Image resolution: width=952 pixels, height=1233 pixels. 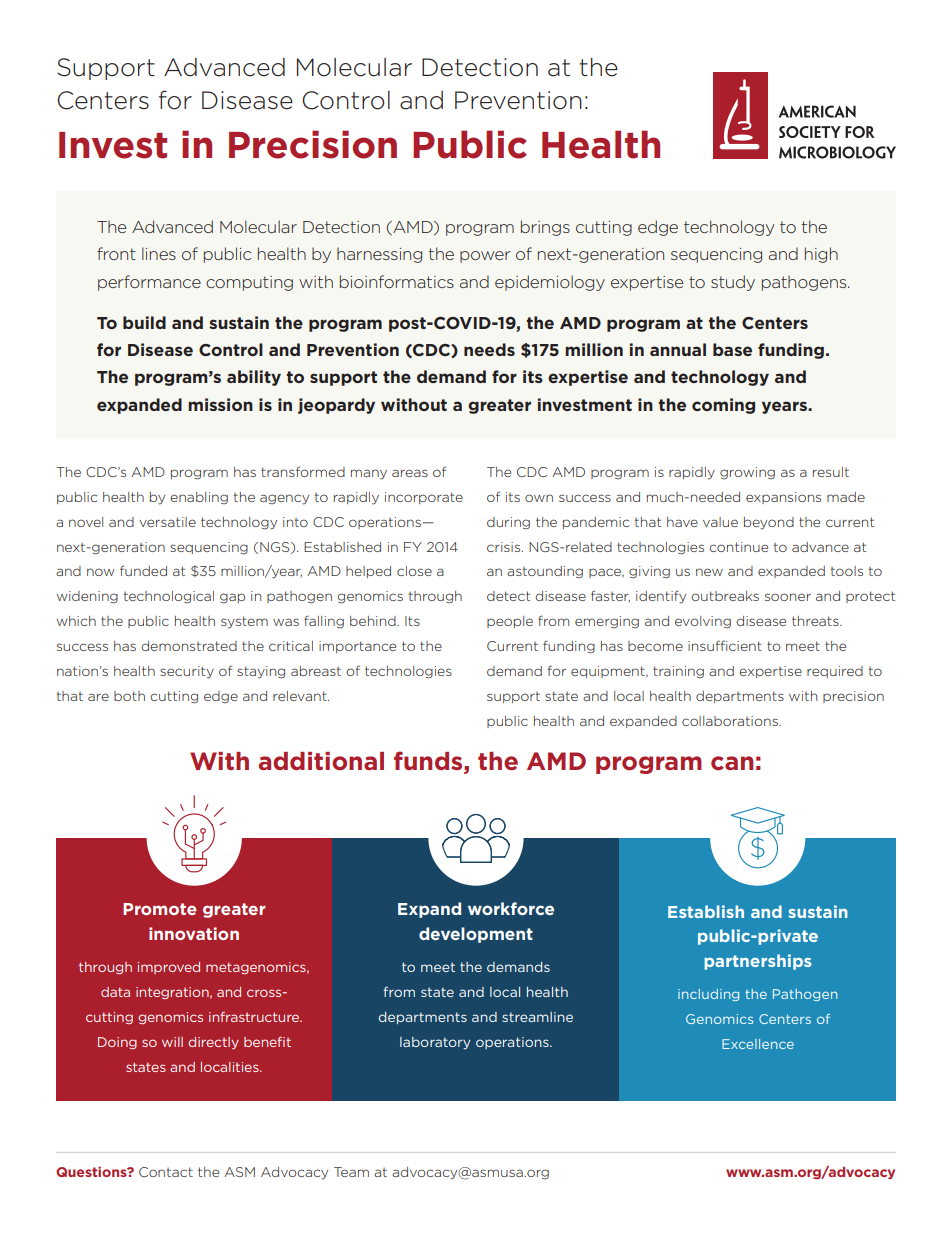 I want to click on Promote, so click(x=160, y=909).
